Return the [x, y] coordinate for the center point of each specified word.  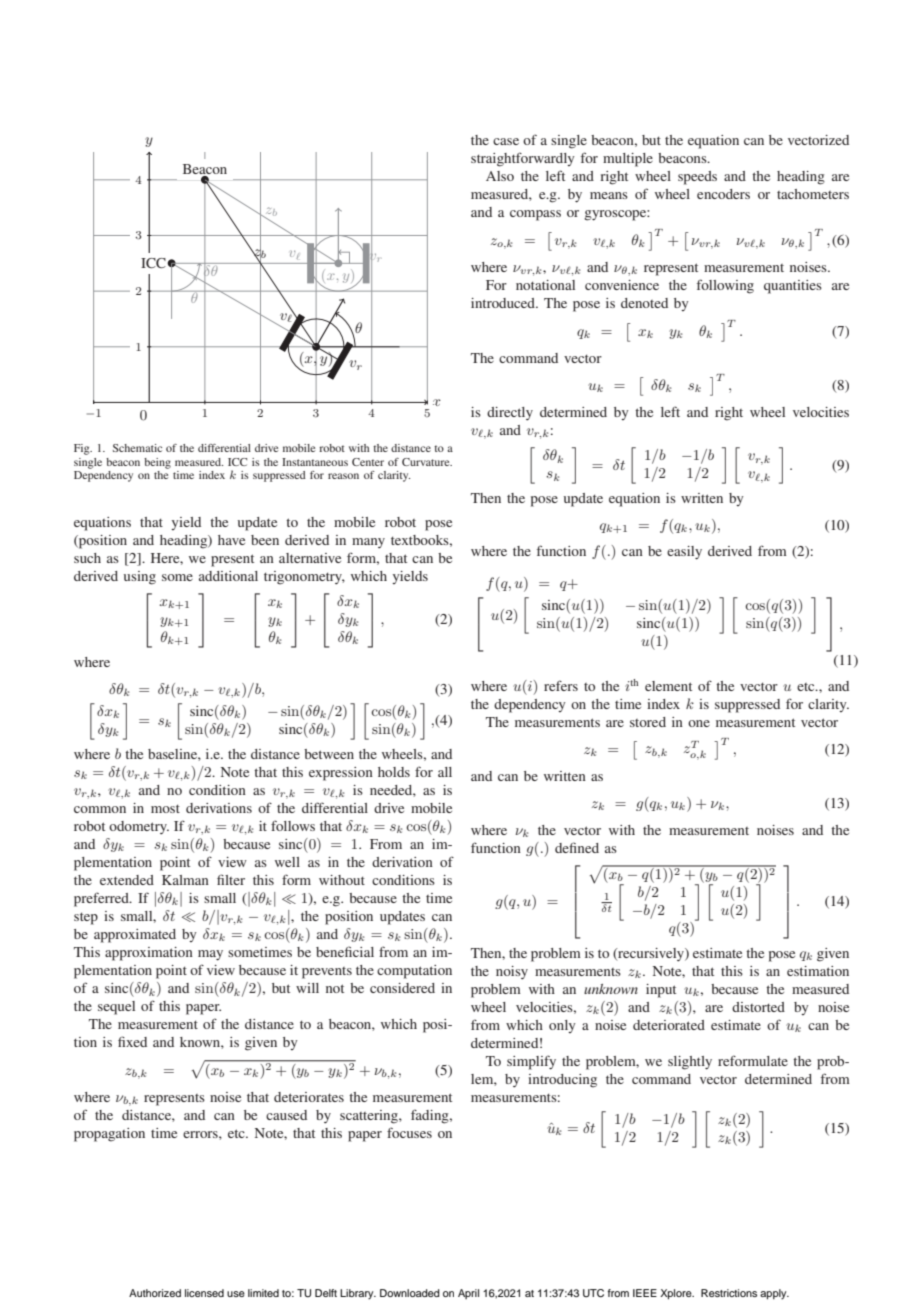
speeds [697, 178]
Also [500, 176]
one [699, 723]
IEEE [645, 1293]
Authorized [155, 1293]
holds [394, 772]
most [165, 808]
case [506, 141]
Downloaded [410, 1293]
